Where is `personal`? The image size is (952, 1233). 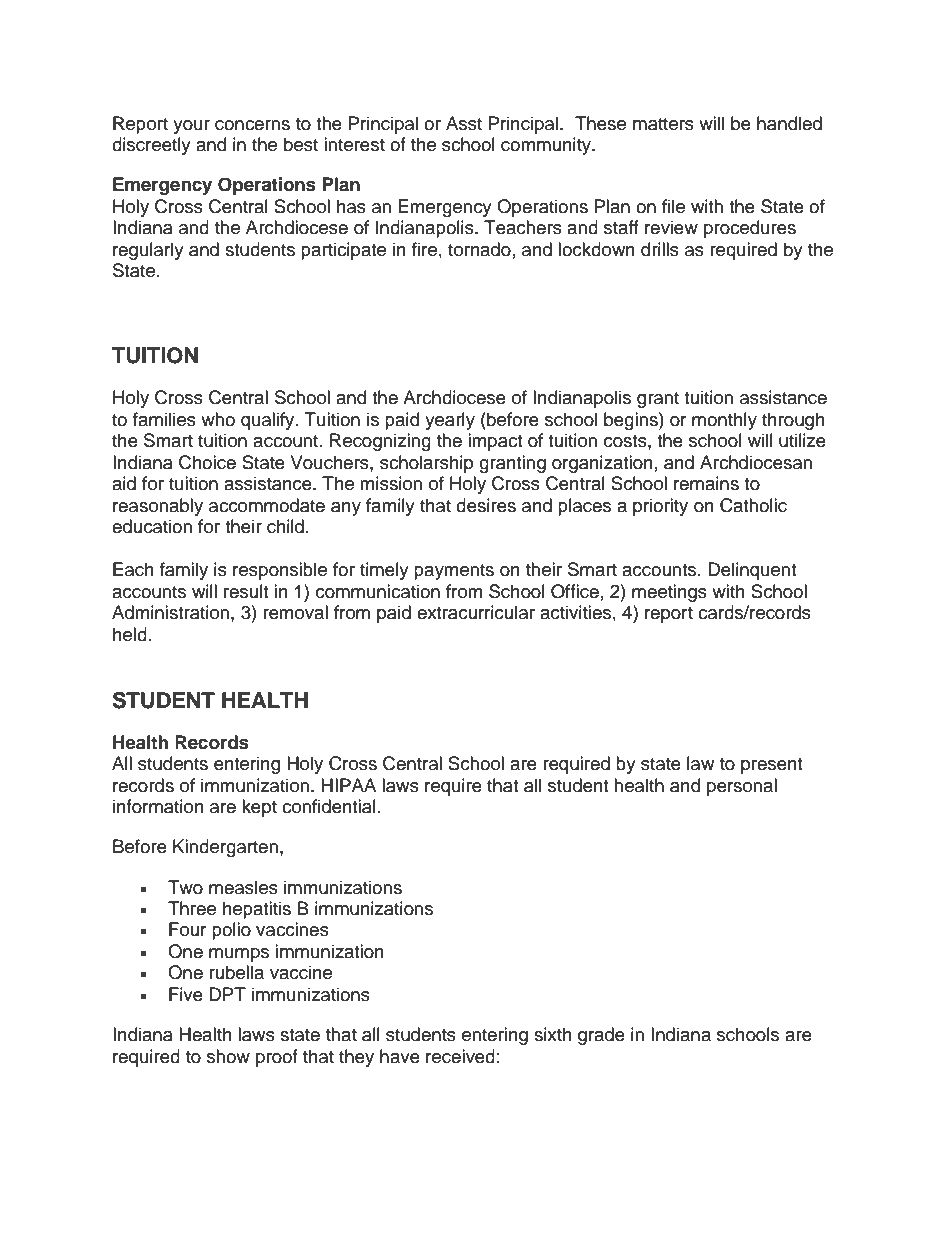 personal is located at coordinates (742, 787).
